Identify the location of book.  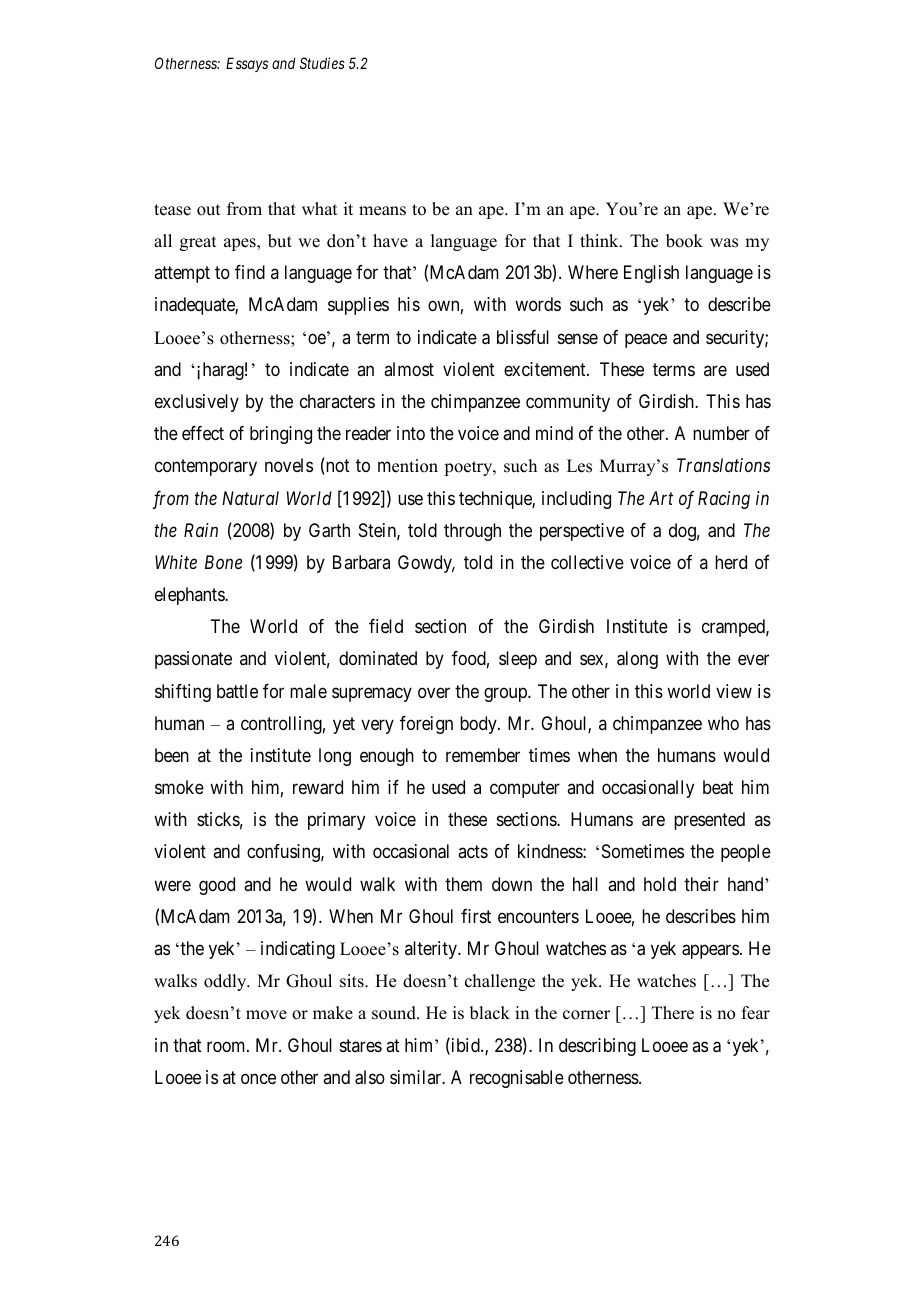
(684, 241).
